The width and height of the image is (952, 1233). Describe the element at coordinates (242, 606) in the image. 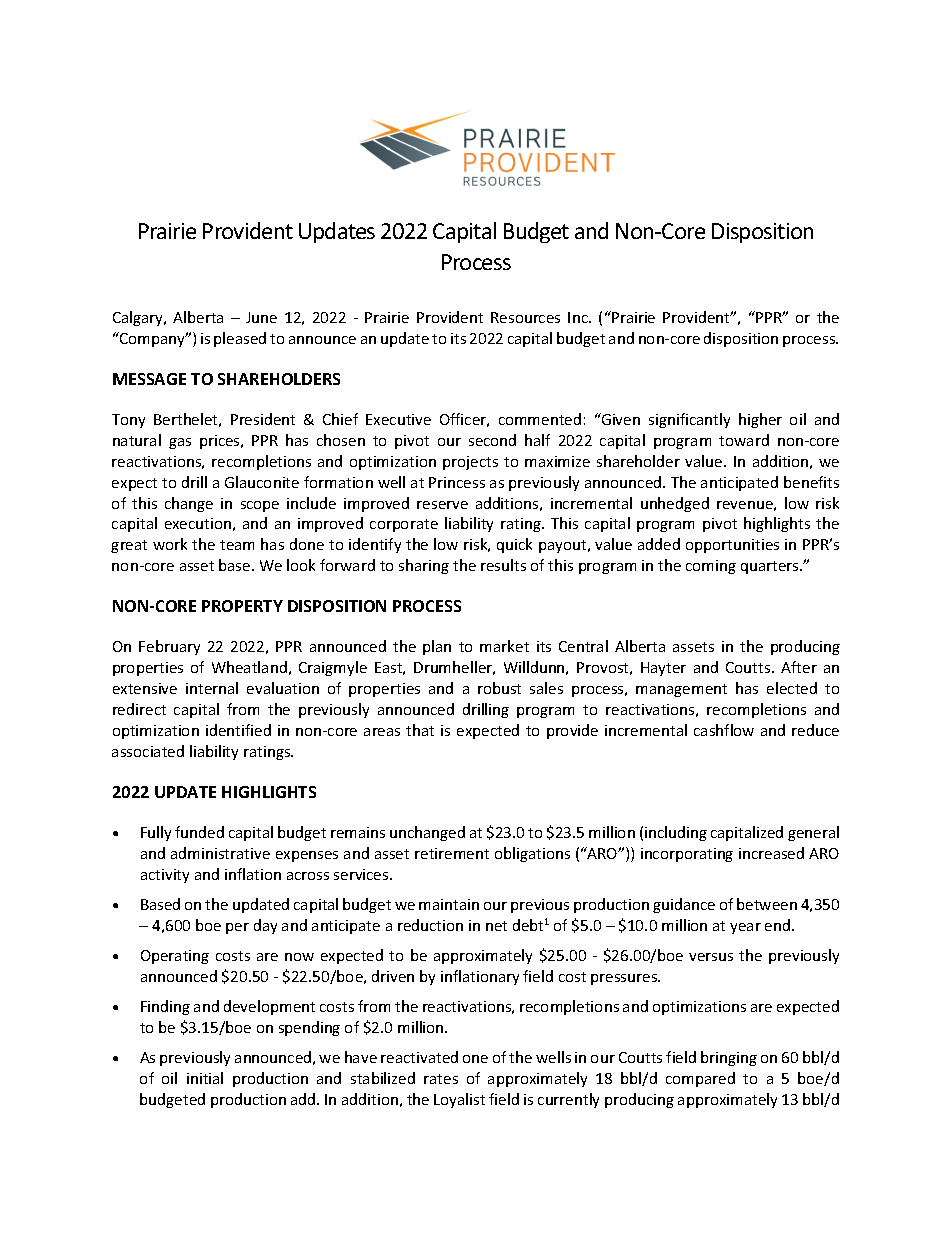

I see `PROPERTY` at that location.
